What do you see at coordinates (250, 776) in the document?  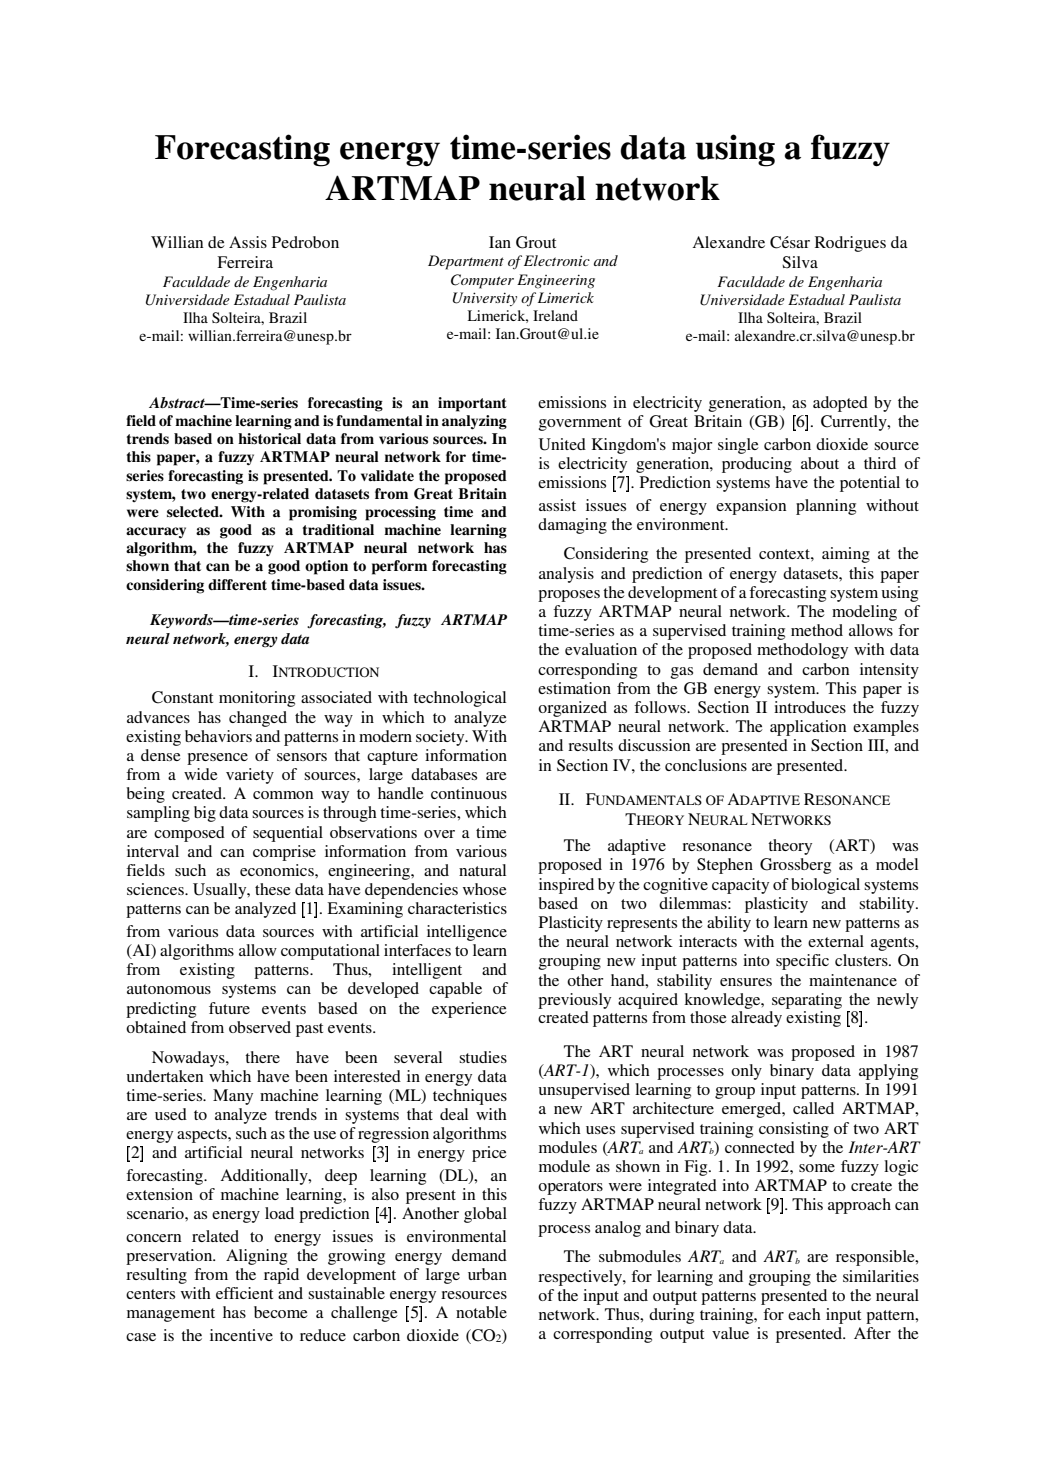 I see `variety` at bounding box center [250, 776].
